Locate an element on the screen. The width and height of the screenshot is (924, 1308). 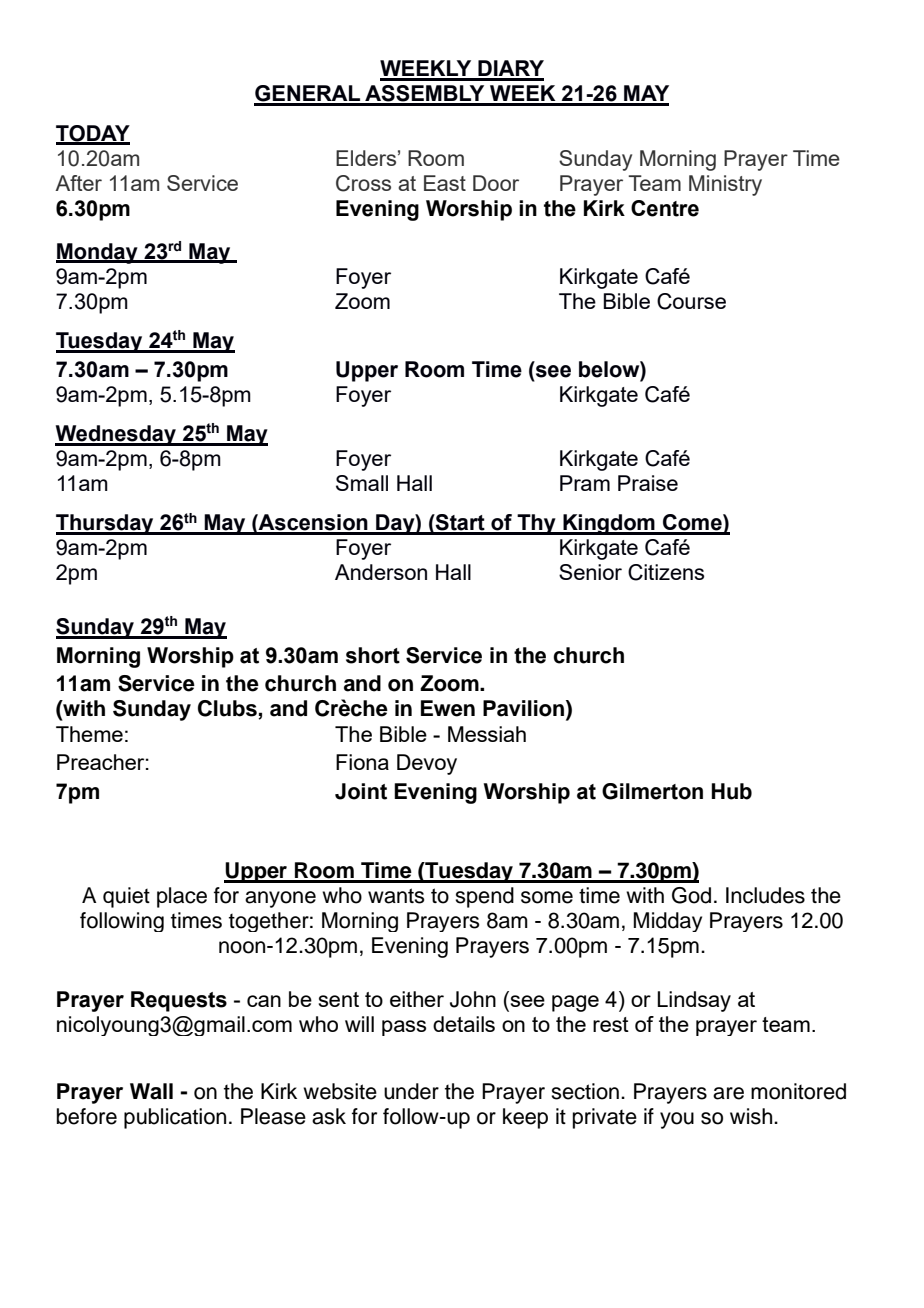
Praise is located at coordinates (648, 483).
